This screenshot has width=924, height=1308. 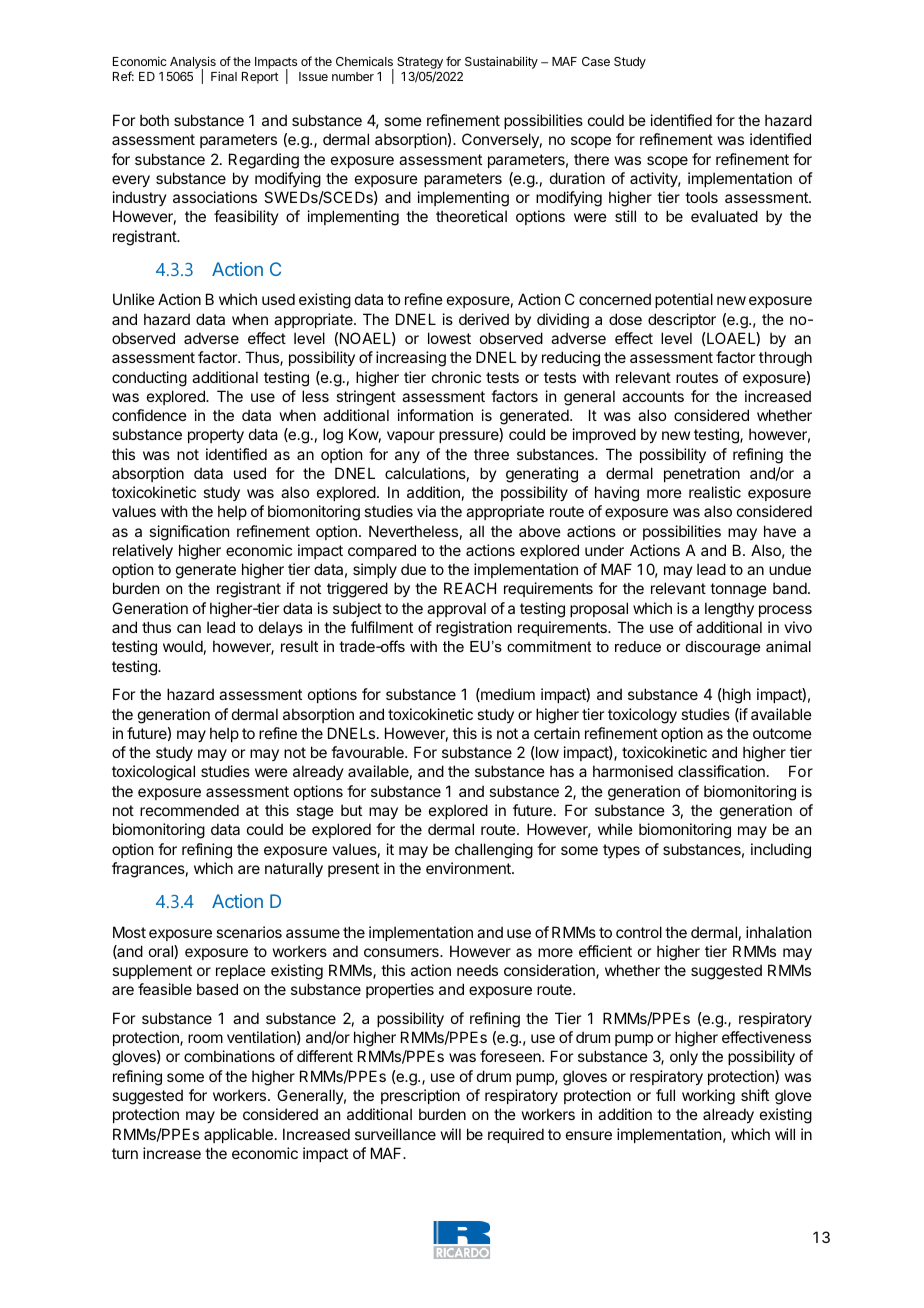 I want to click on Final, so click(x=224, y=76).
